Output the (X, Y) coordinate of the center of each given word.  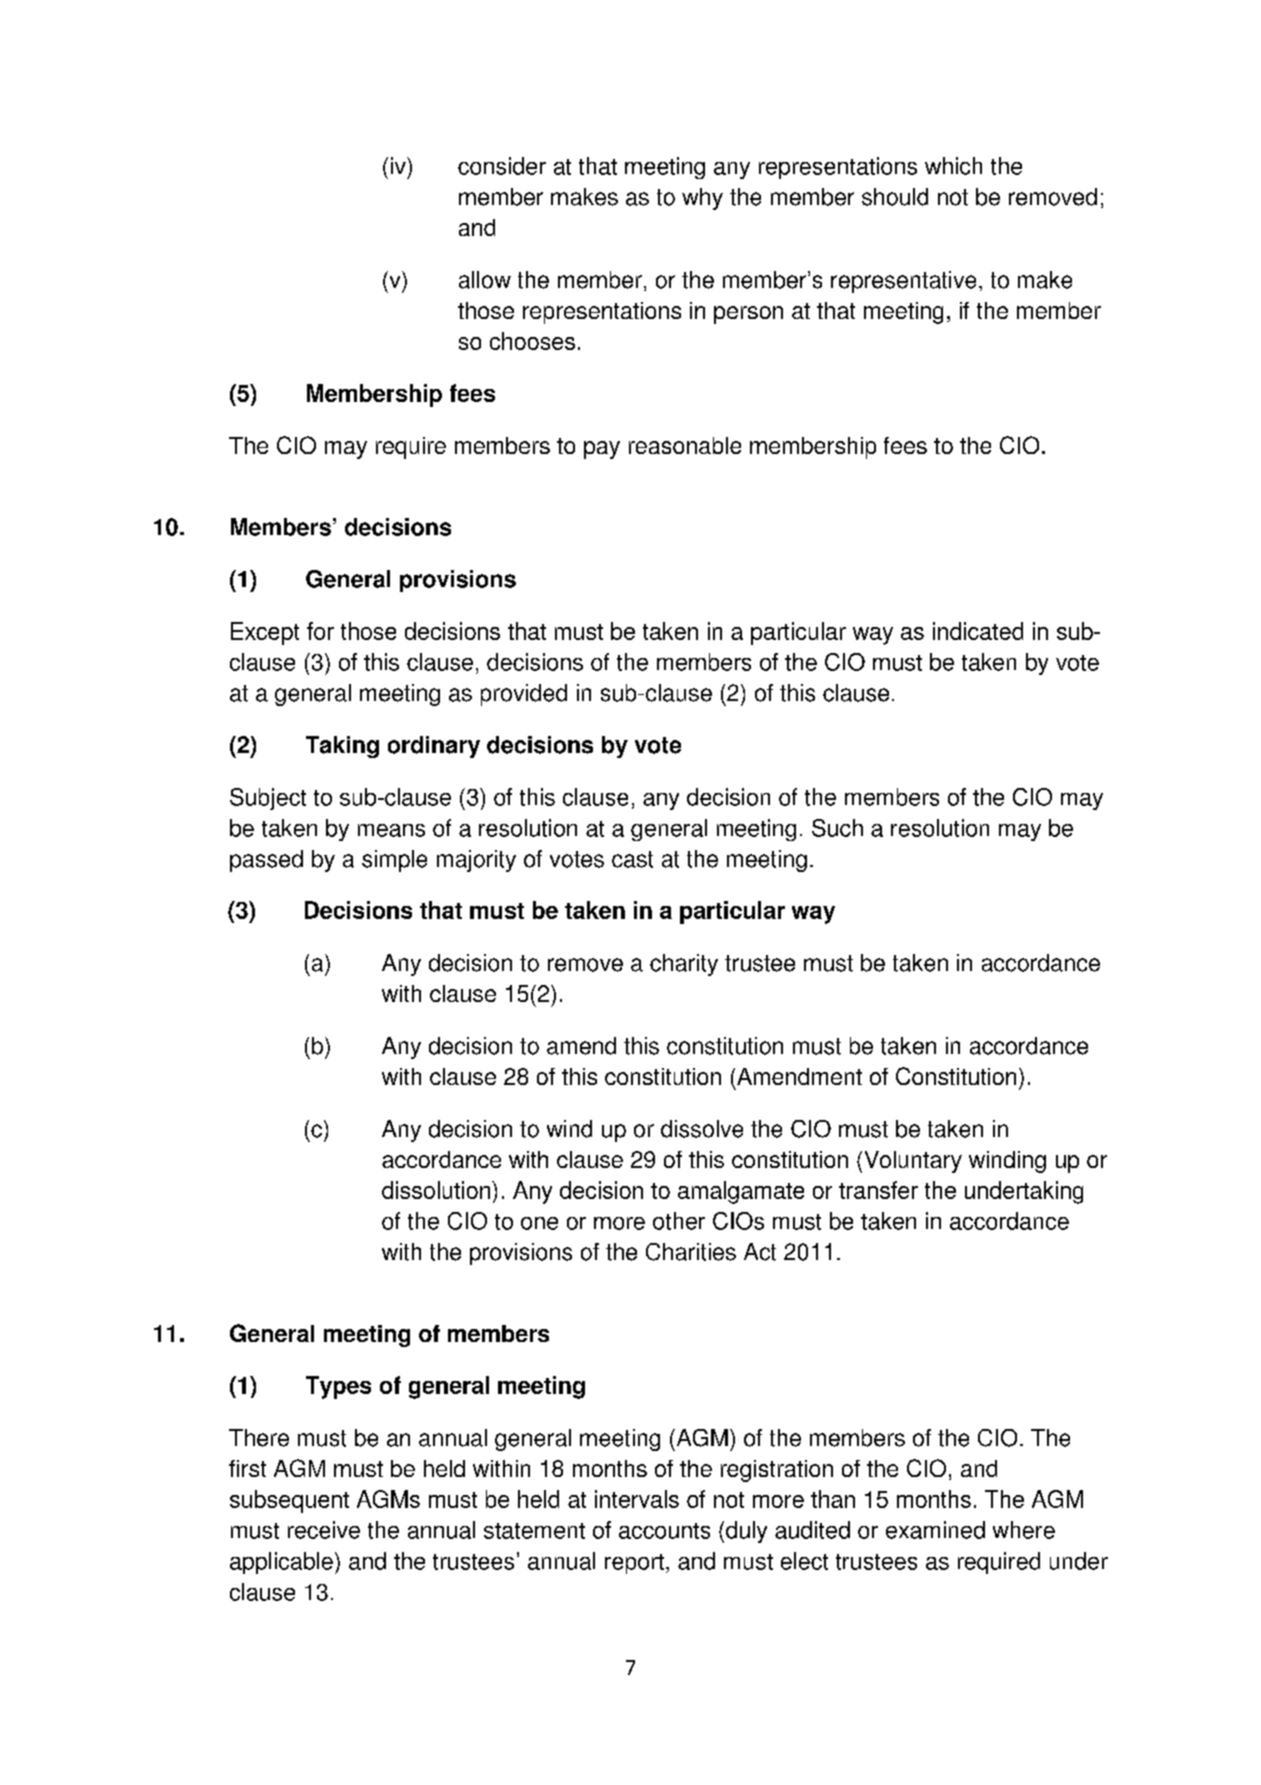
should (895, 197)
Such (837, 828)
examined (935, 1530)
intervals (637, 1499)
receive (324, 1530)
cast (632, 859)
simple (394, 861)
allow (485, 280)
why (702, 199)
